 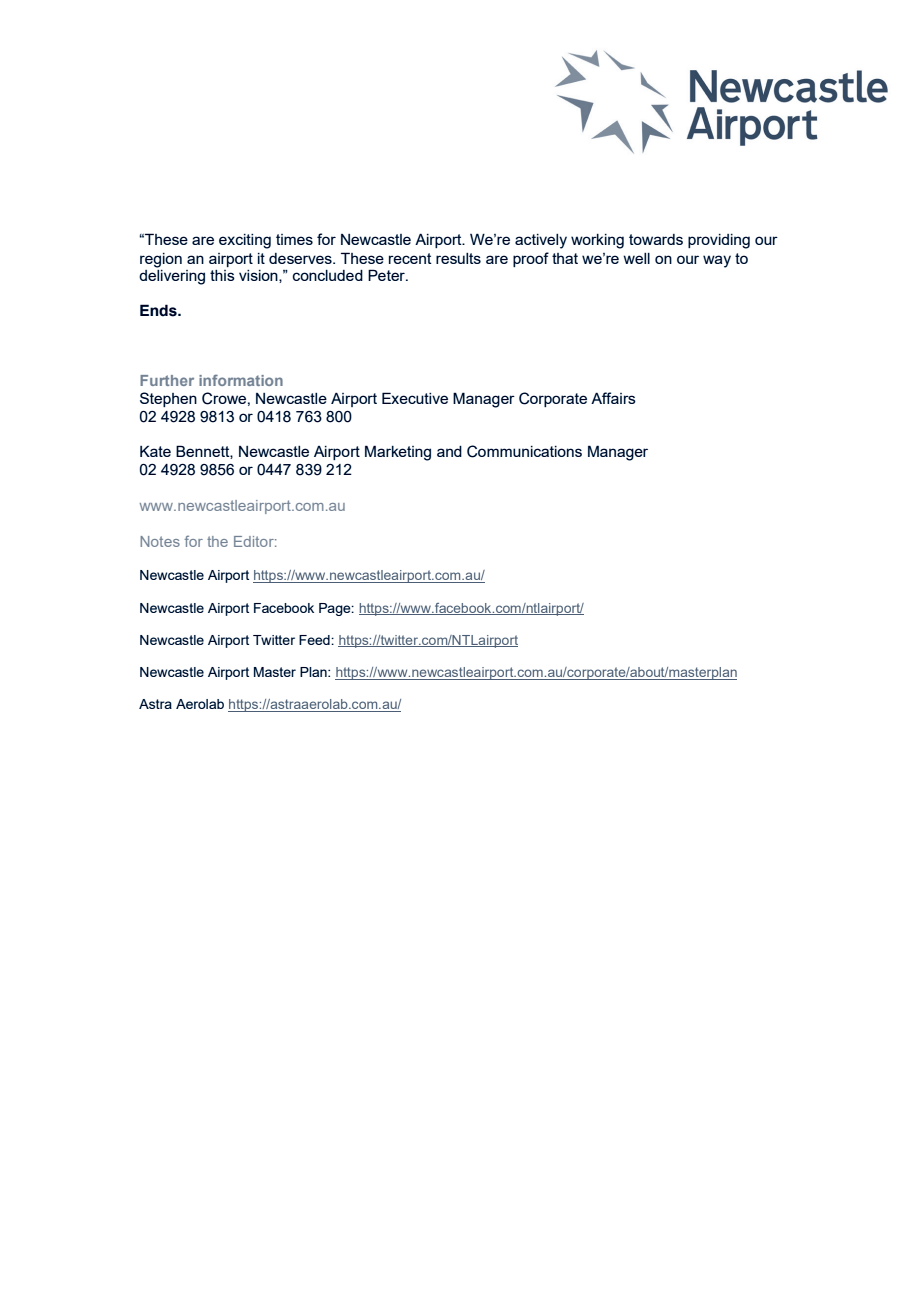 I want to click on Communications, so click(x=524, y=451).
